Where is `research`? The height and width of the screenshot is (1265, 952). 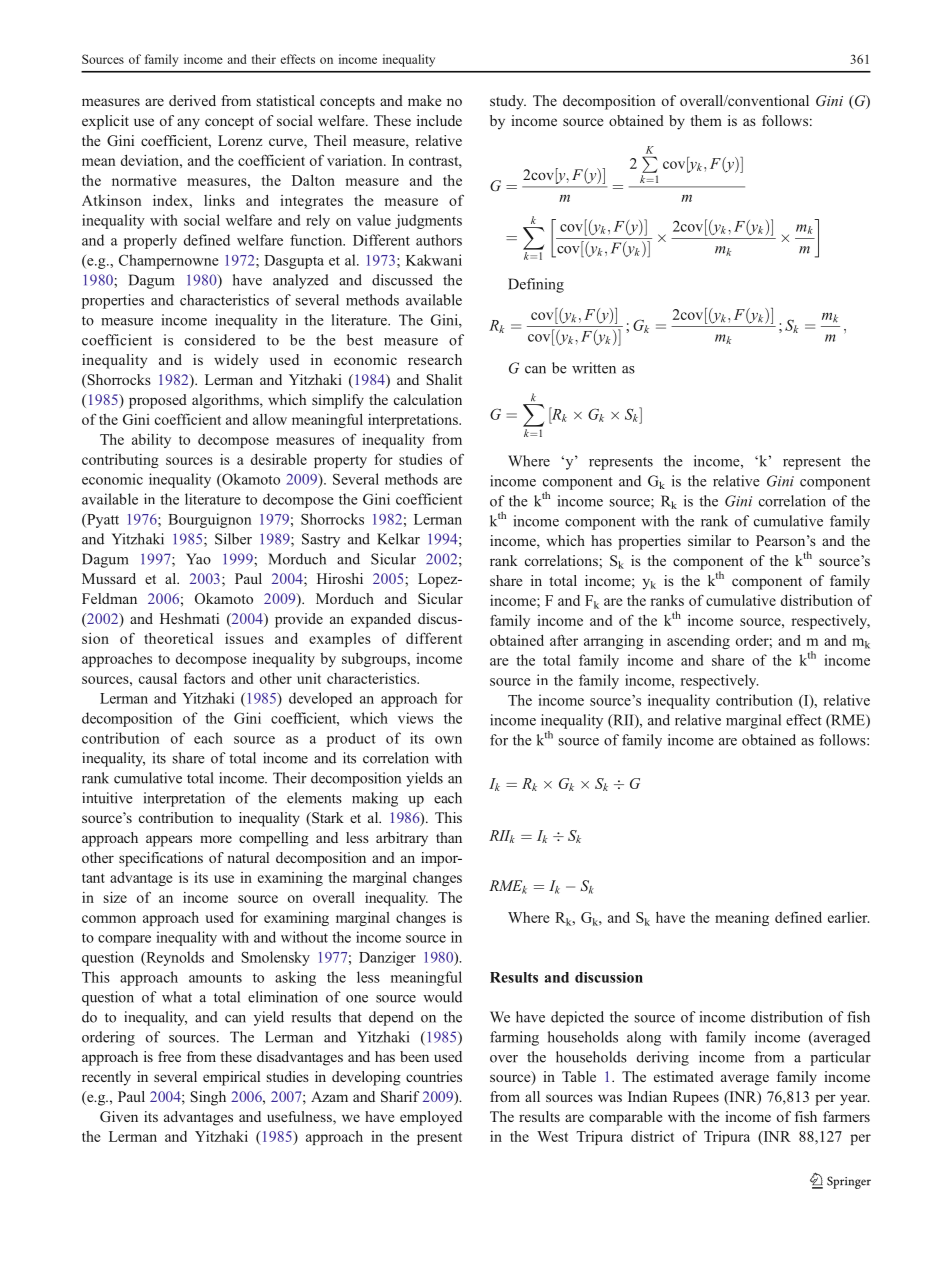 research is located at coordinates (435, 359).
